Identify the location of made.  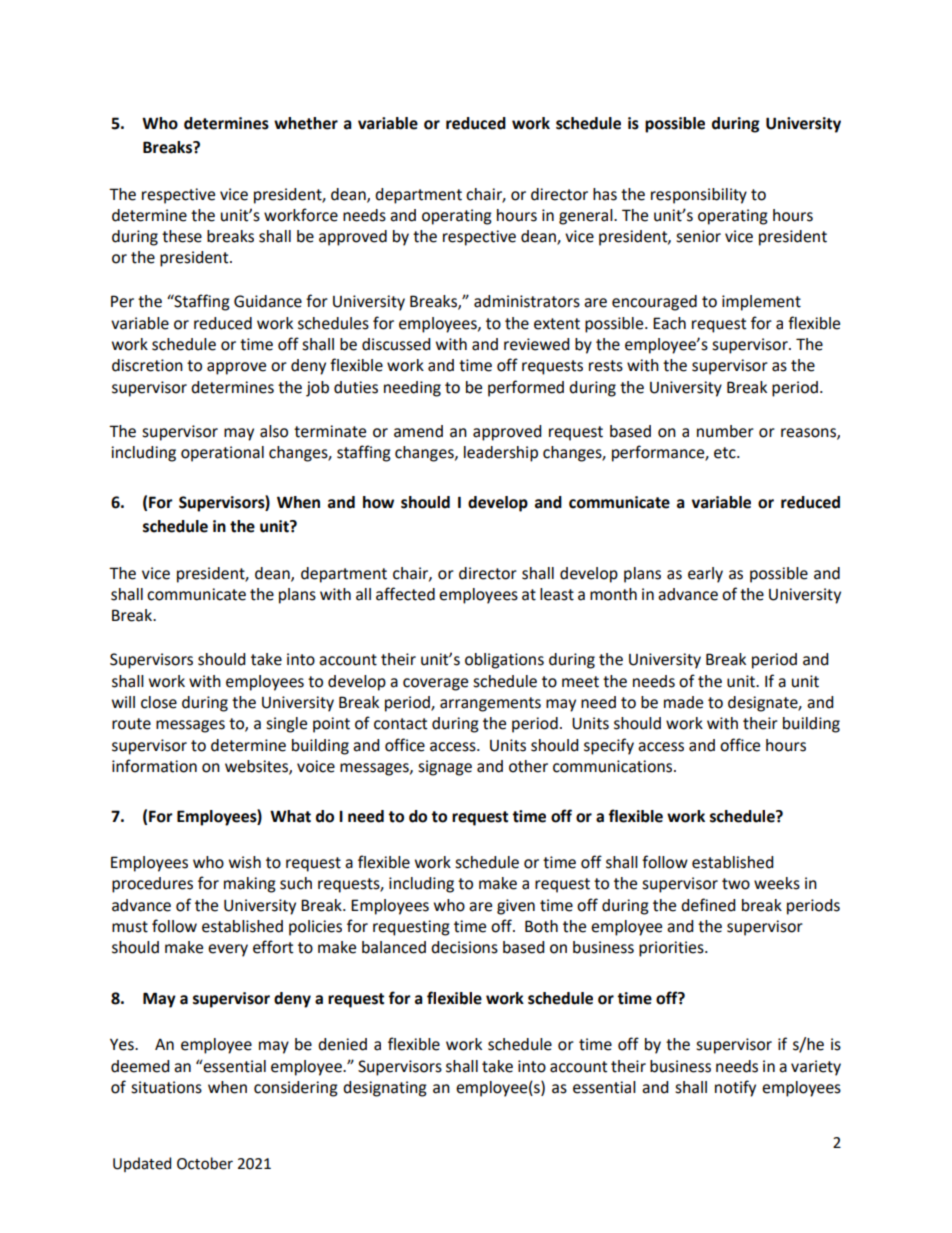
(683, 702).
